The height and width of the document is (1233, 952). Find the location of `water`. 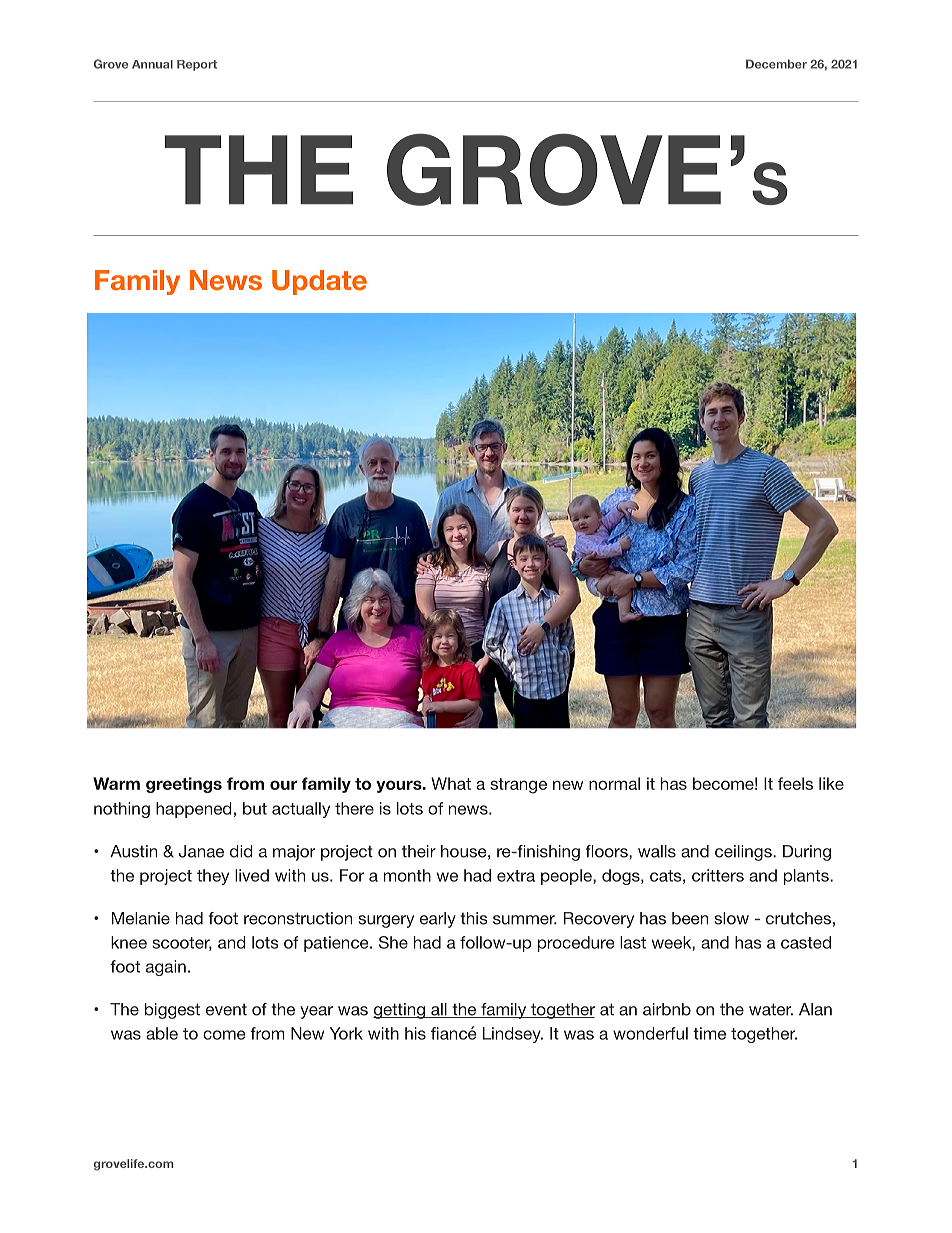

water is located at coordinates (771, 1009).
